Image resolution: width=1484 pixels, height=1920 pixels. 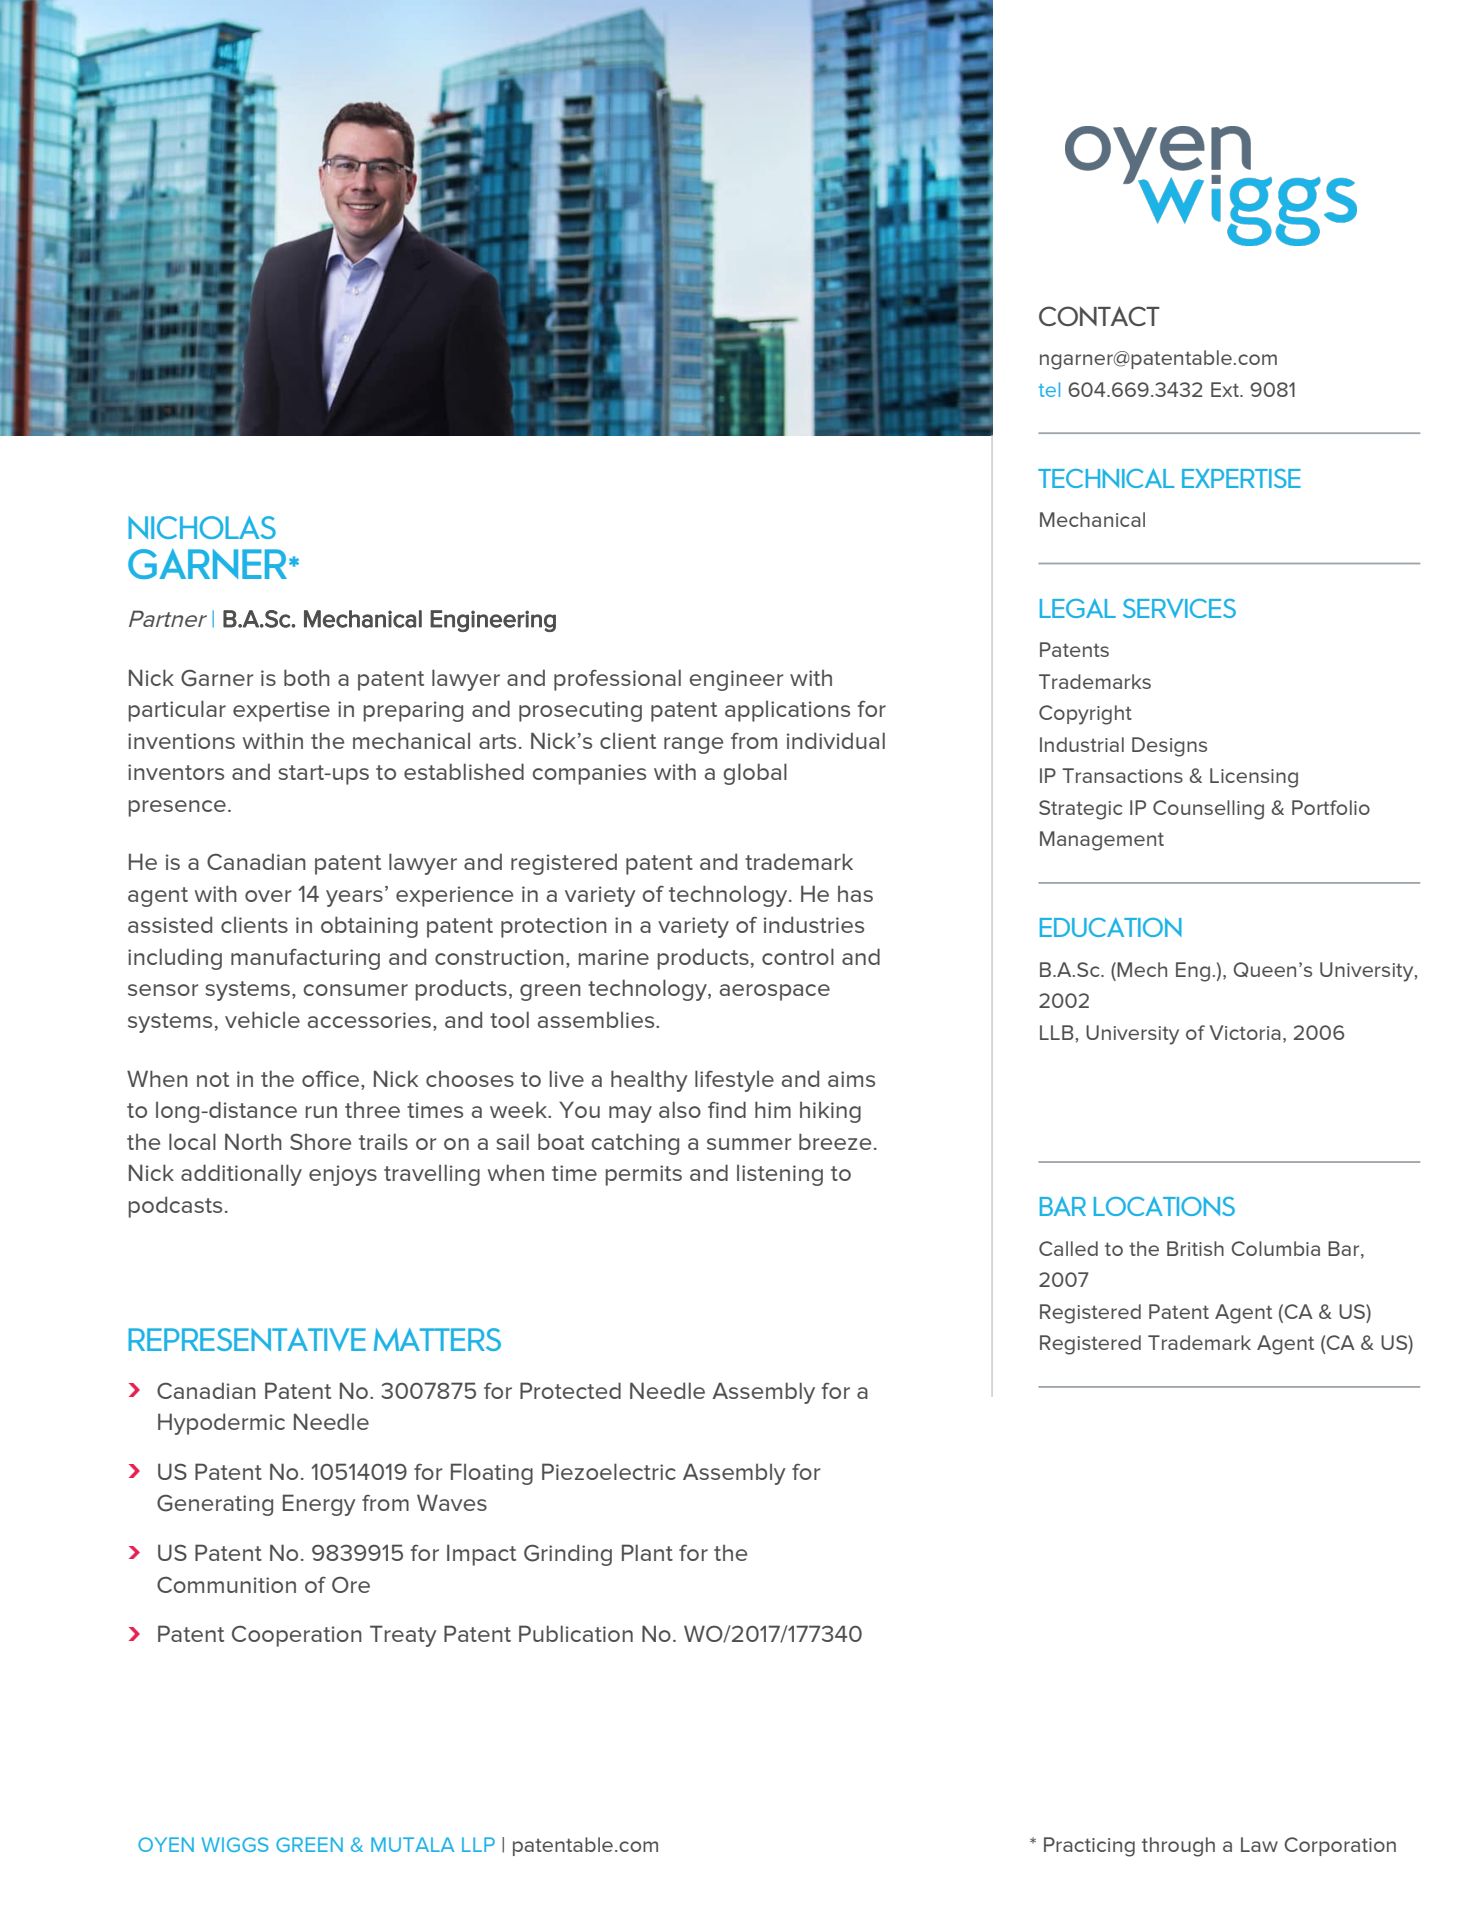 What do you see at coordinates (576, 1633) in the screenshot?
I see `Publication` at bounding box center [576, 1633].
